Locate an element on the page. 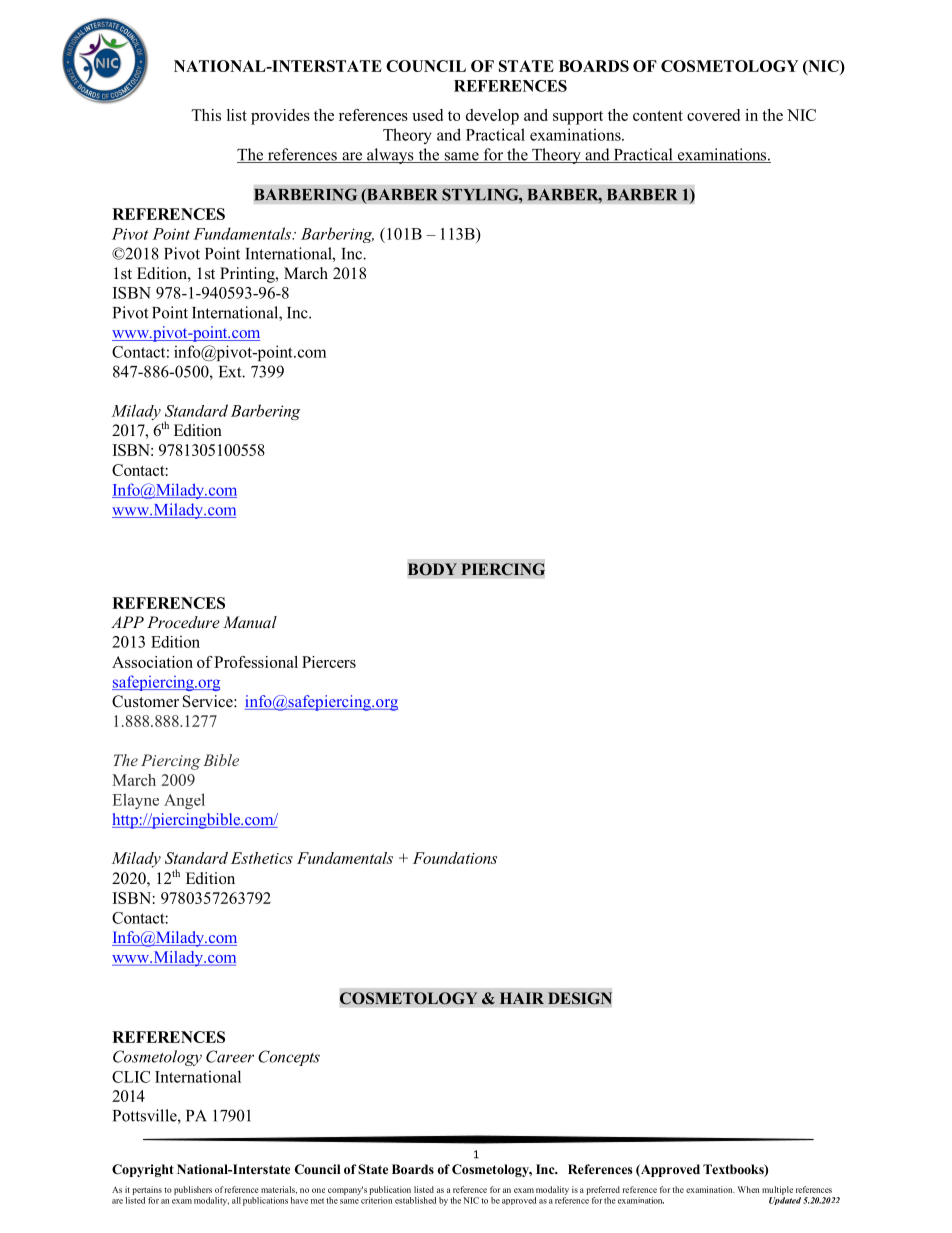  Foundations is located at coordinates (455, 858).
